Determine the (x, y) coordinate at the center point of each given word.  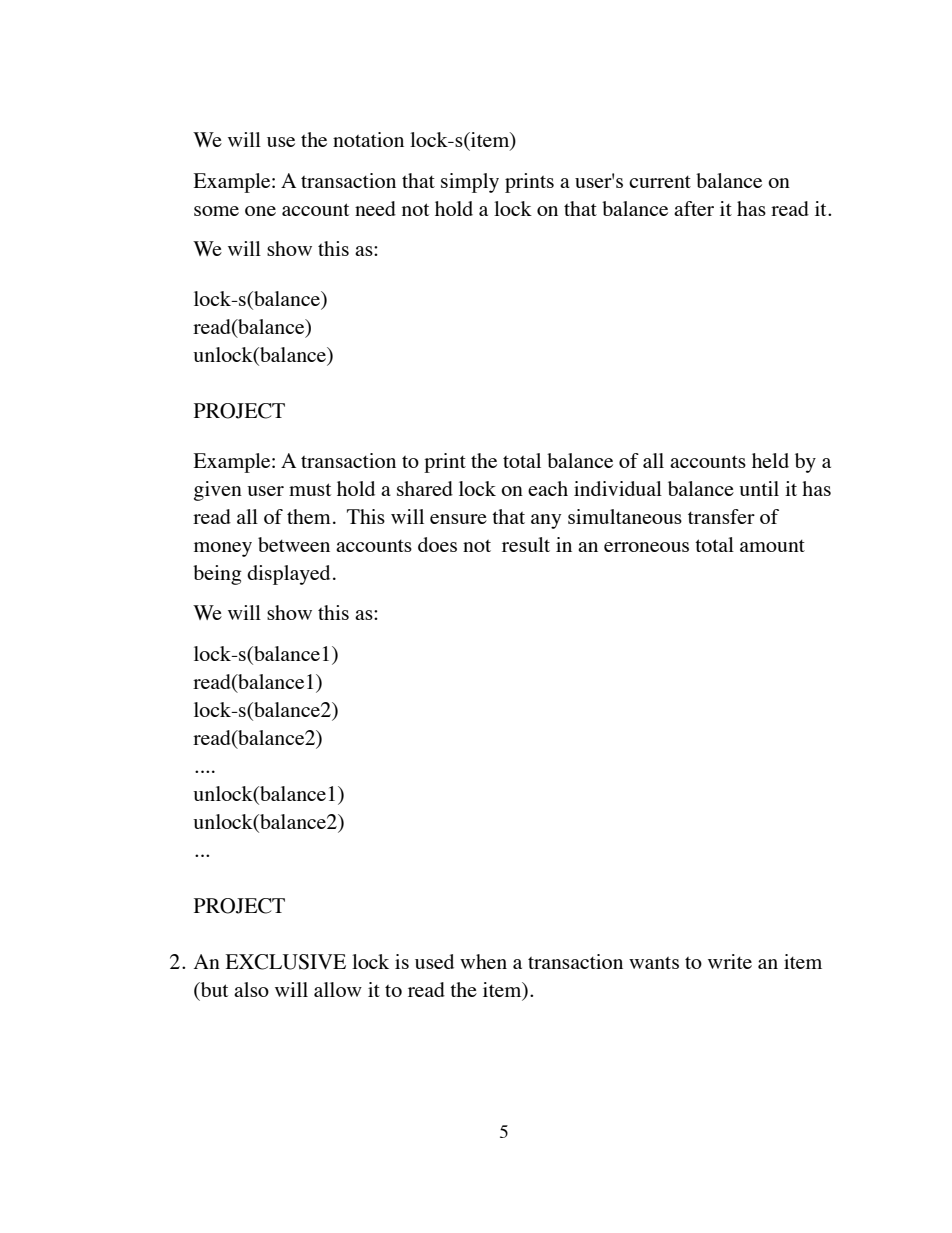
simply (470, 183)
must (310, 489)
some (216, 211)
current (660, 182)
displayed (288, 575)
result (526, 544)
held (770, 460)
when (483, 961)
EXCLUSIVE (285, 962)
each (548, 488)
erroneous (646, 547)
